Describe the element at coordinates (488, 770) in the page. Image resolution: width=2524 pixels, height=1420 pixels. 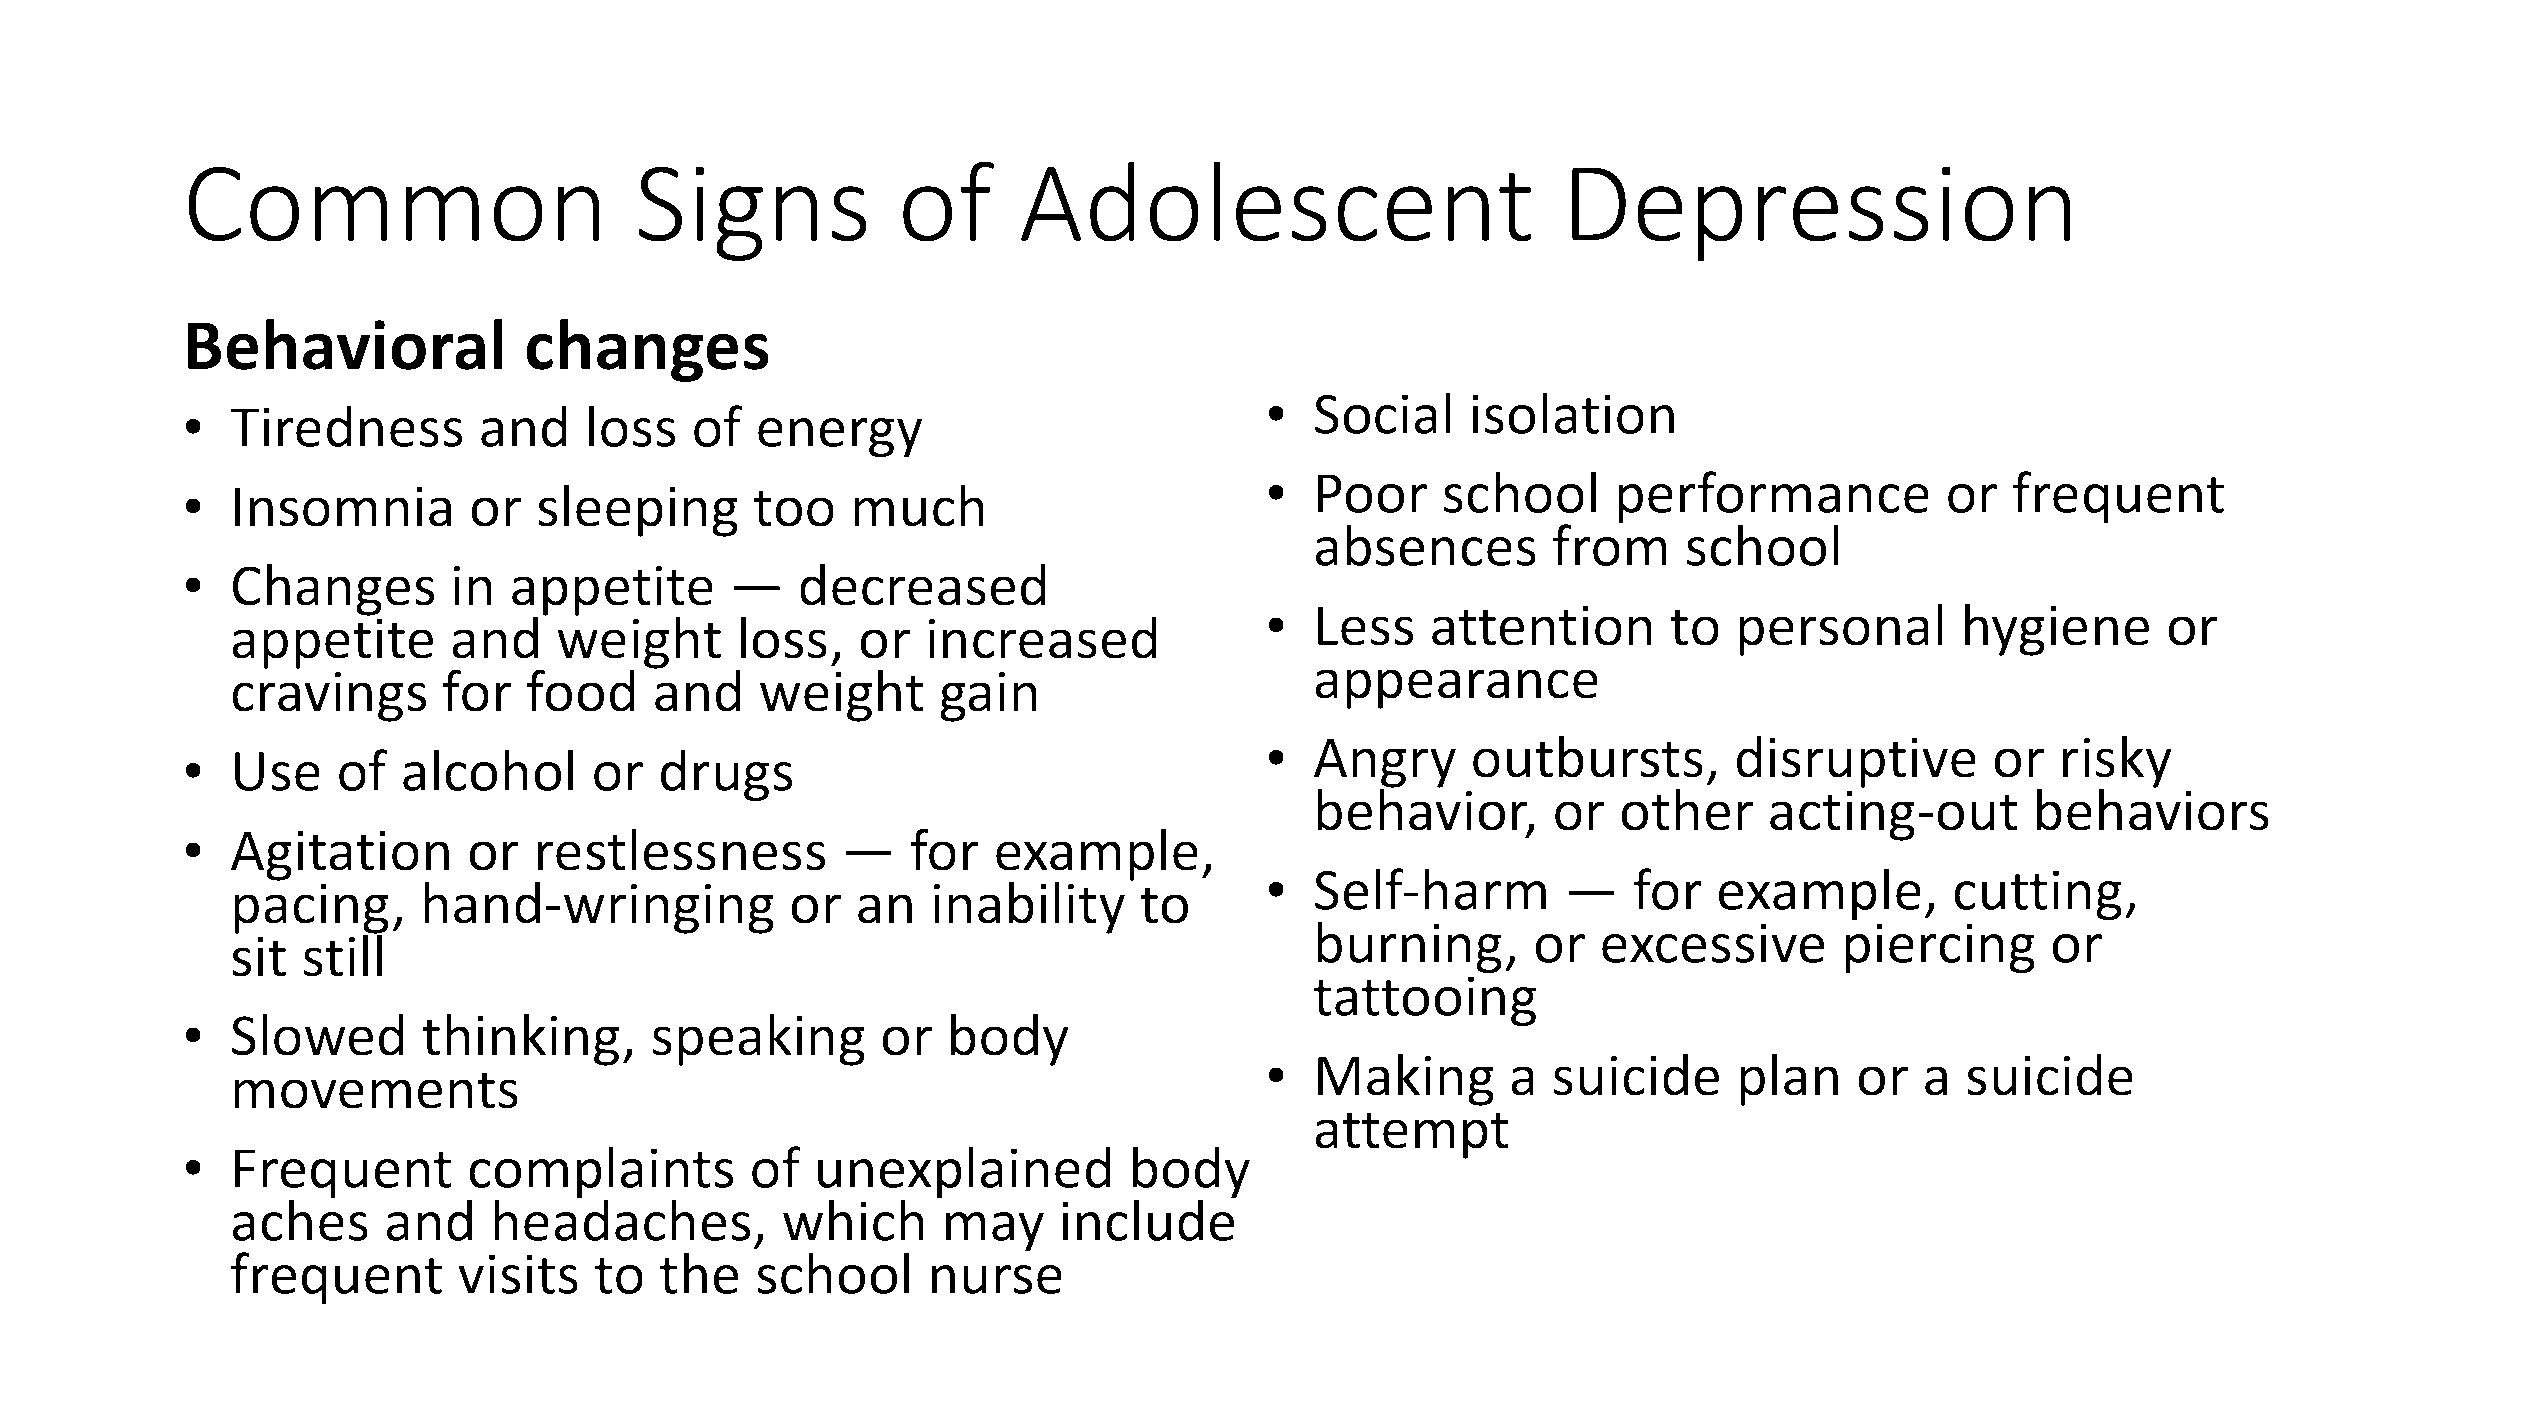
I see `alcohol` at that location.
